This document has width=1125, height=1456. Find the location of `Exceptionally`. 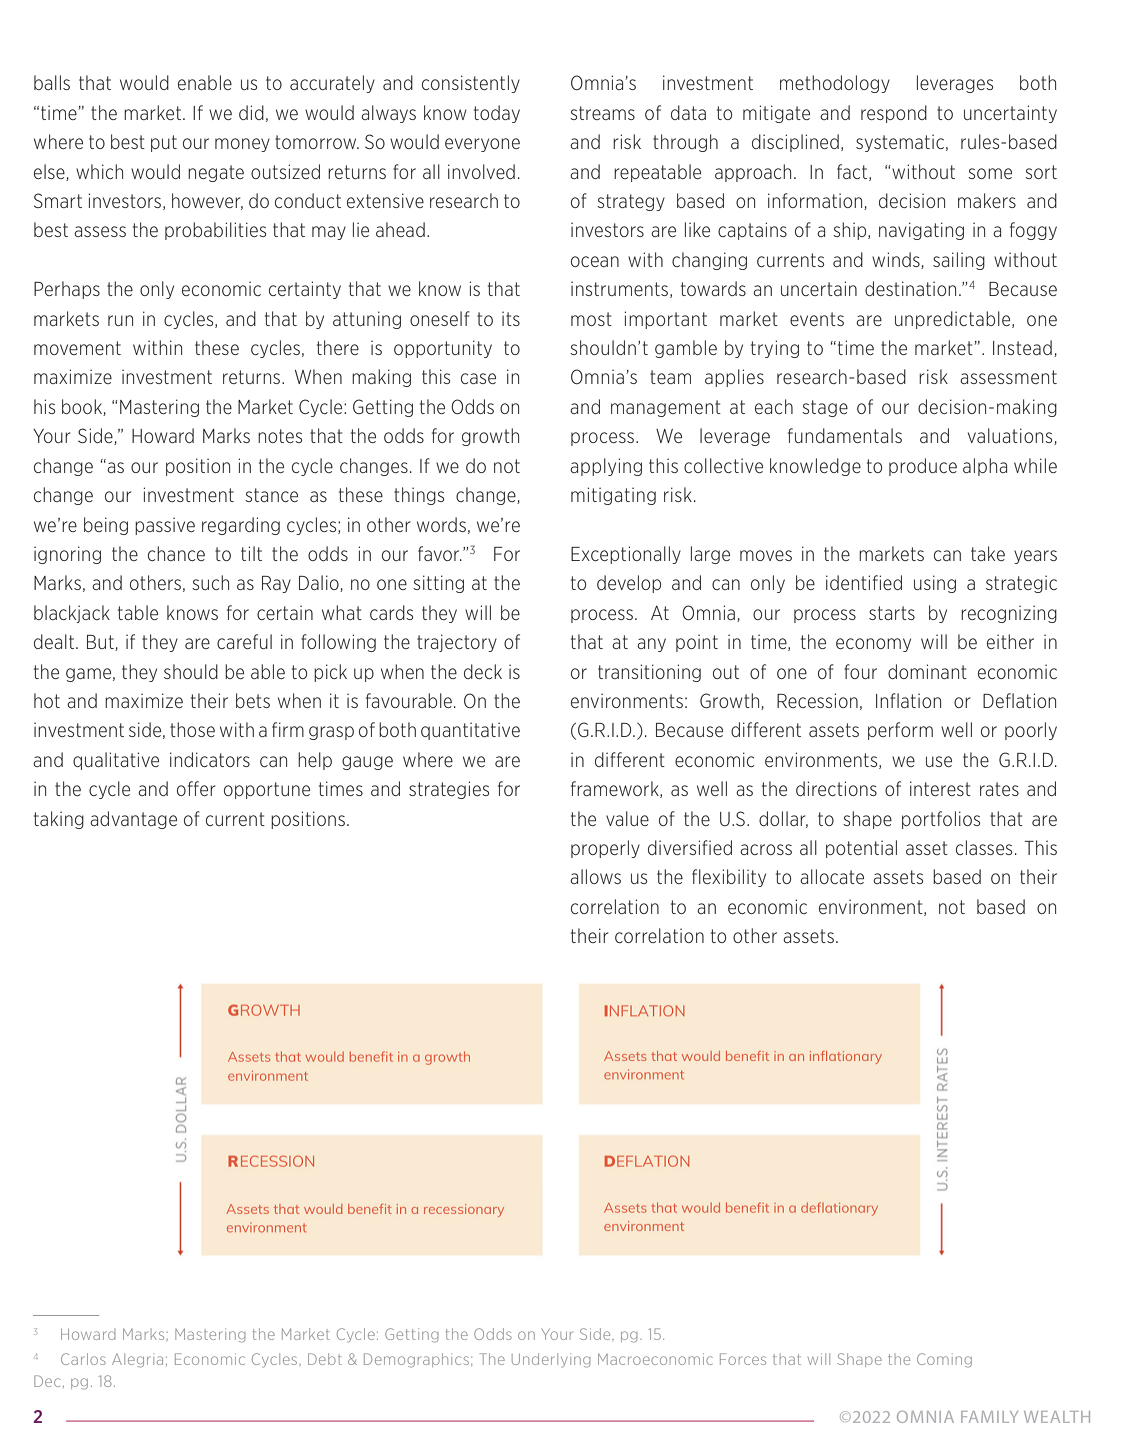

Exceptionally is located at coordinates (626, 555).
